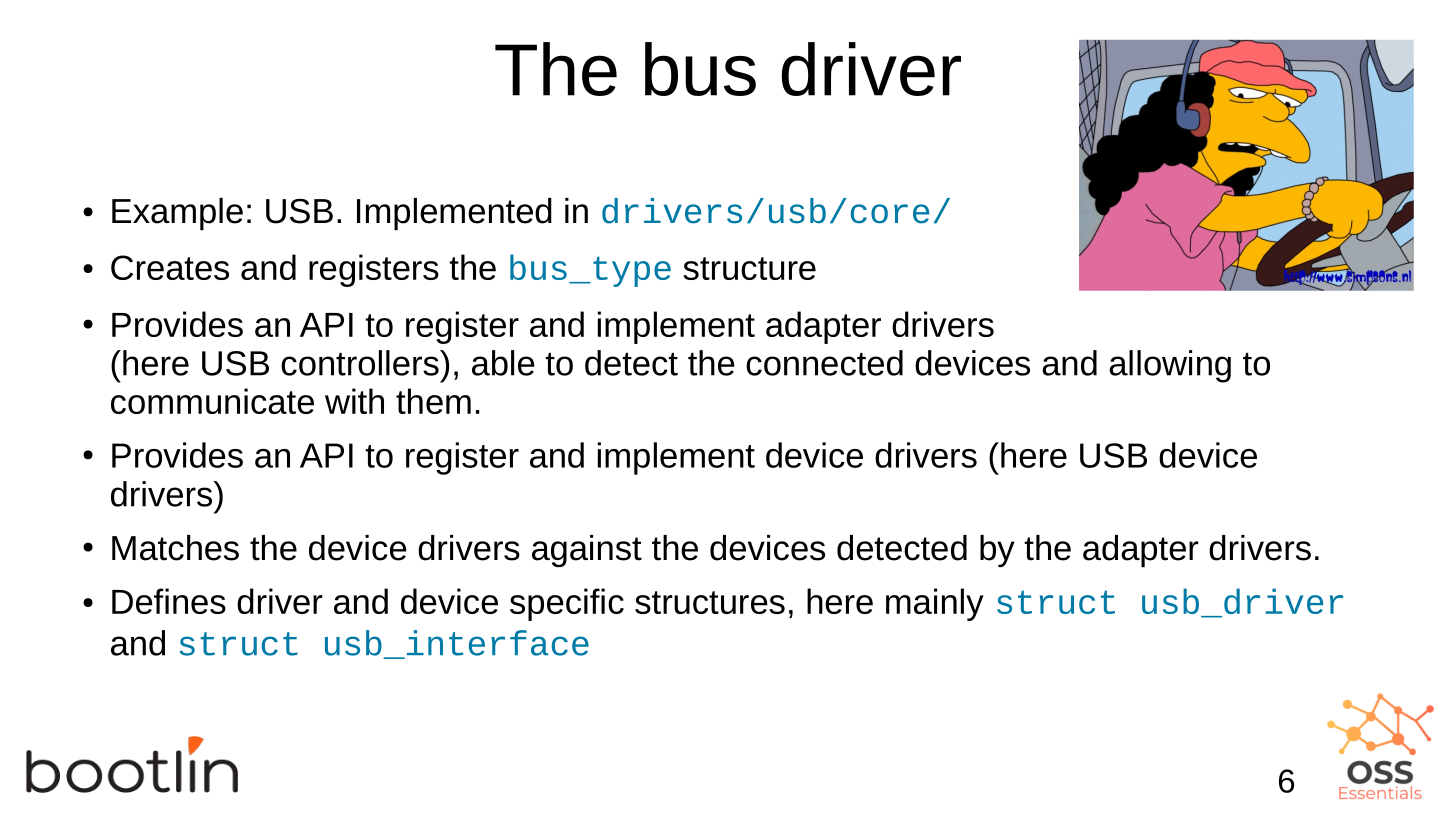 Image resolution: width=1456 pixels, height=819 pixels. What do you see at coordinates (503, 363) in the page?
I see `able` at bounding box center [503, 363].
